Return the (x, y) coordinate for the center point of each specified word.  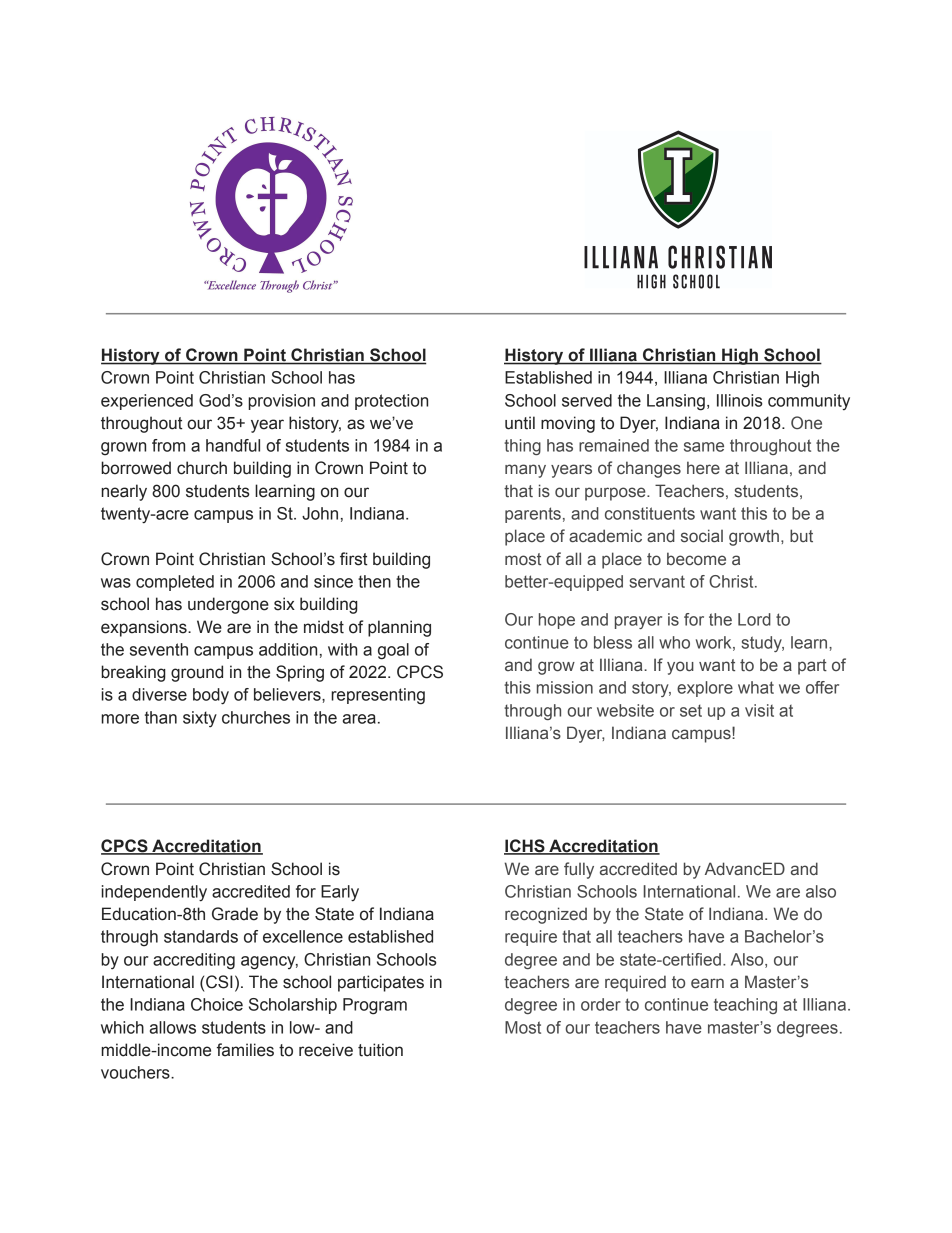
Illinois (739, 400)
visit (759, 710)
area (359, 719)
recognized (546, 915)
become (696, 559)
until (520, 423)
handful (233, 445)
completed (175, 583)
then (374, 581)
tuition (380, 1050)
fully (579, 870)
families (245, 1050)
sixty (200, 719)
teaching (745, 1006)
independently (154, 893)
